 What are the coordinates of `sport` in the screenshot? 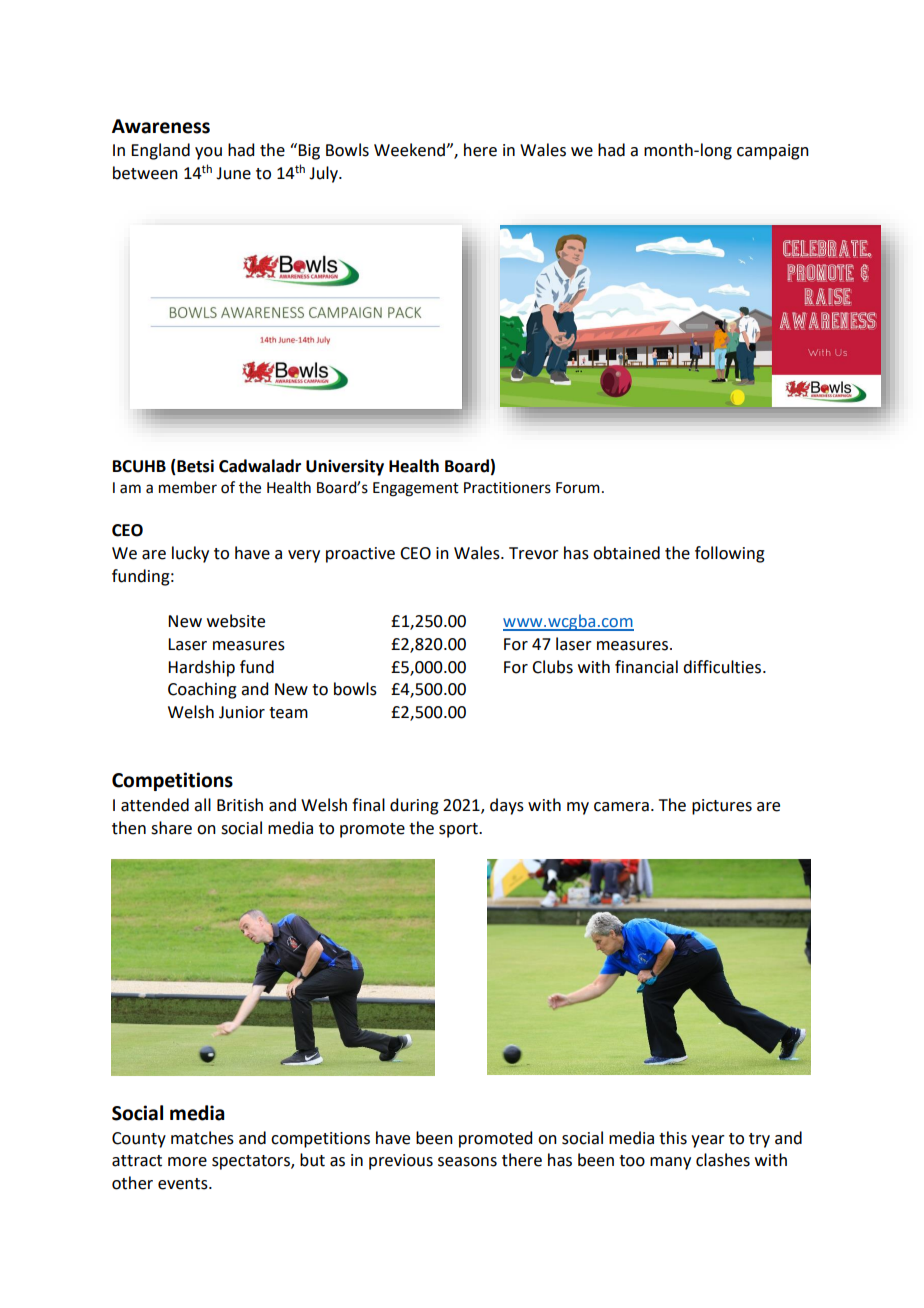 It's located at (459, 830).
